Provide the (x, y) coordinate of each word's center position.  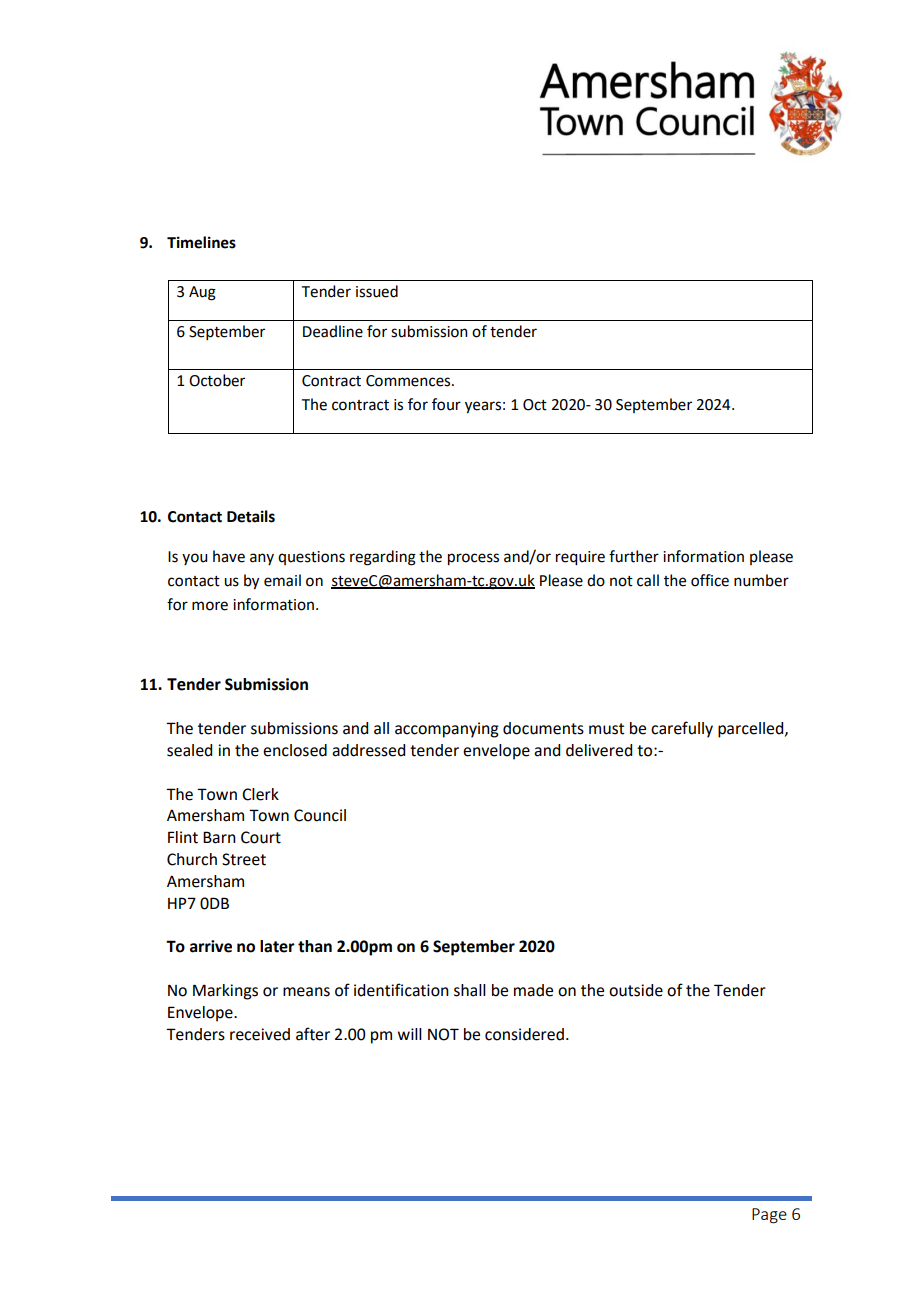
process (473, 559)
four (446, 404)
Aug (202, 293)
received (260, 1034)
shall (470, 990)
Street (244, 859)
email (282, 580)
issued (377, 291)
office (710, 580)
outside (636, 990)
